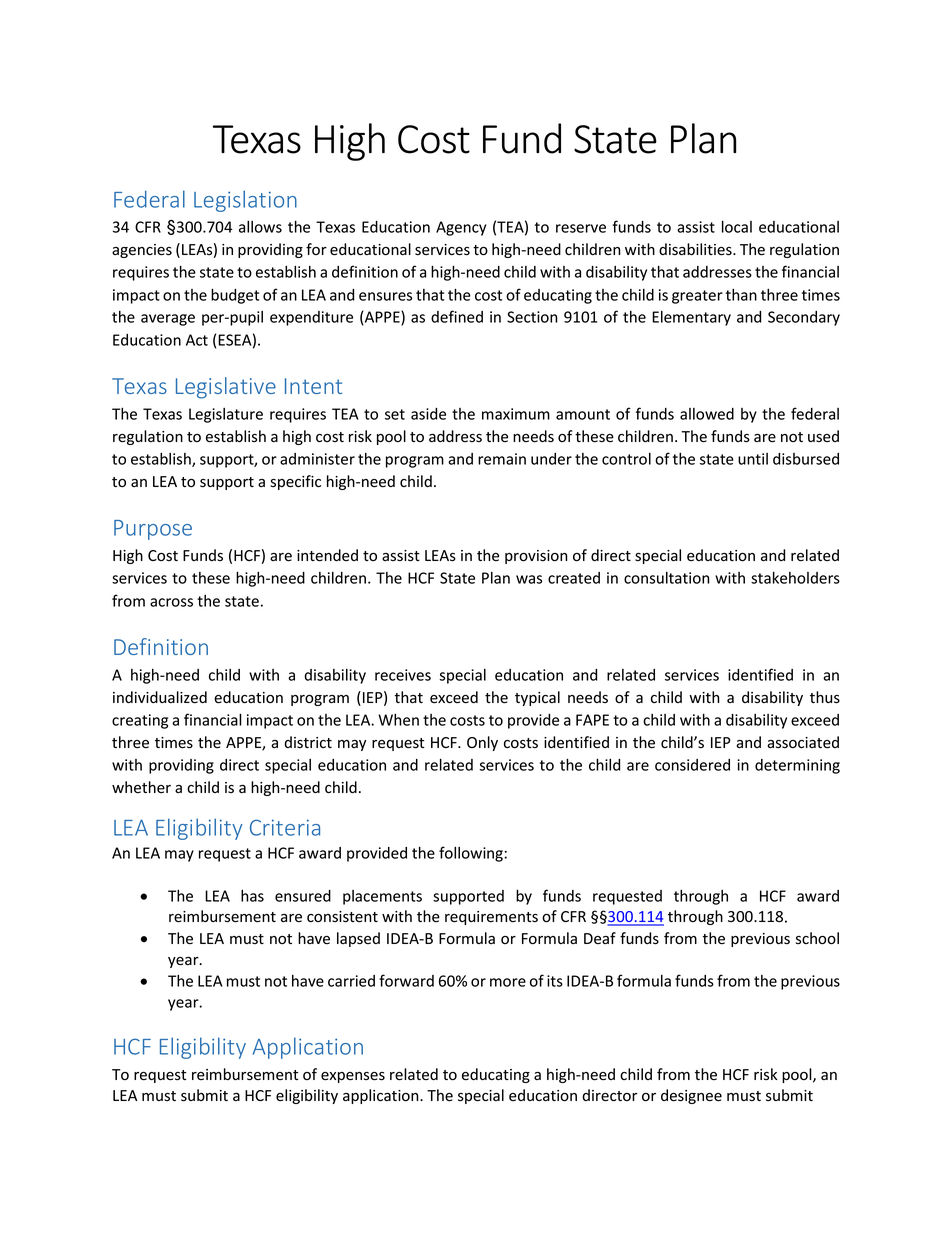  I want to click on local, so click(737, 226).
